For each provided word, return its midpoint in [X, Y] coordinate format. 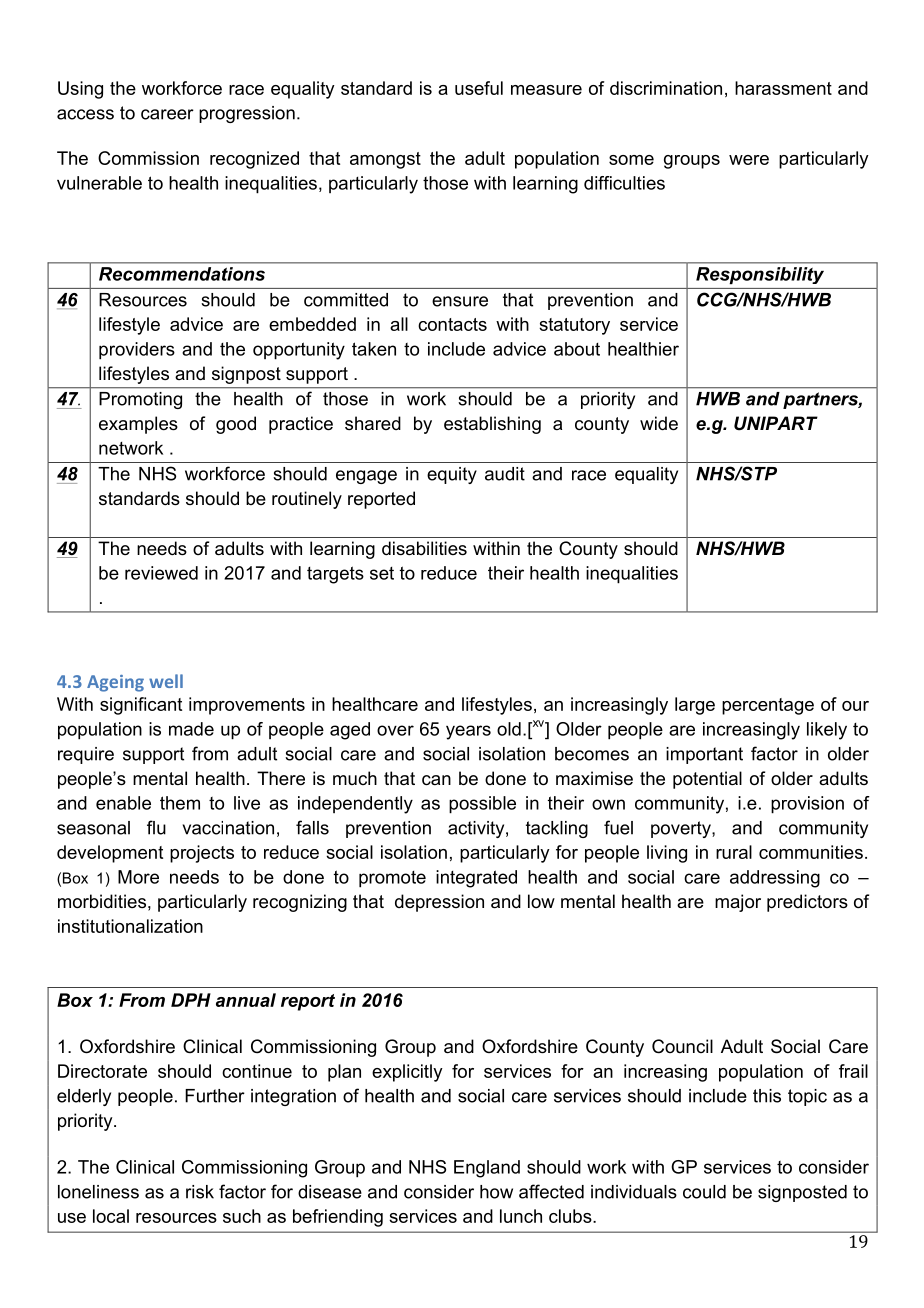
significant [141, 706]
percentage [768, 706]
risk [200, 1192]
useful [479, 88]
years [468, 732]
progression [247, 114]
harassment [783, 88]
